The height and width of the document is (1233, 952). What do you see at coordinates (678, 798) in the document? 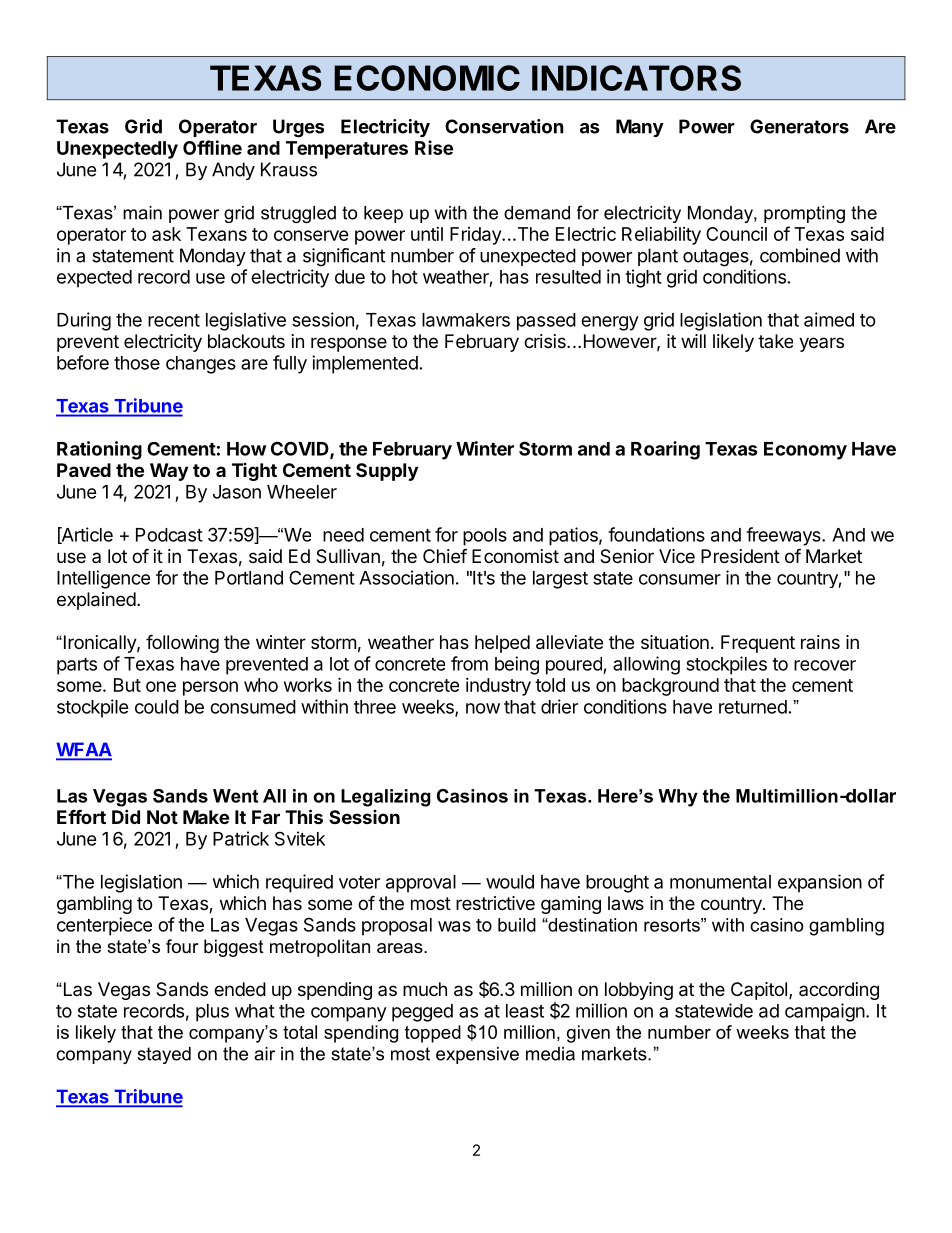
I see `Why` at bounding box center [678, 798].
